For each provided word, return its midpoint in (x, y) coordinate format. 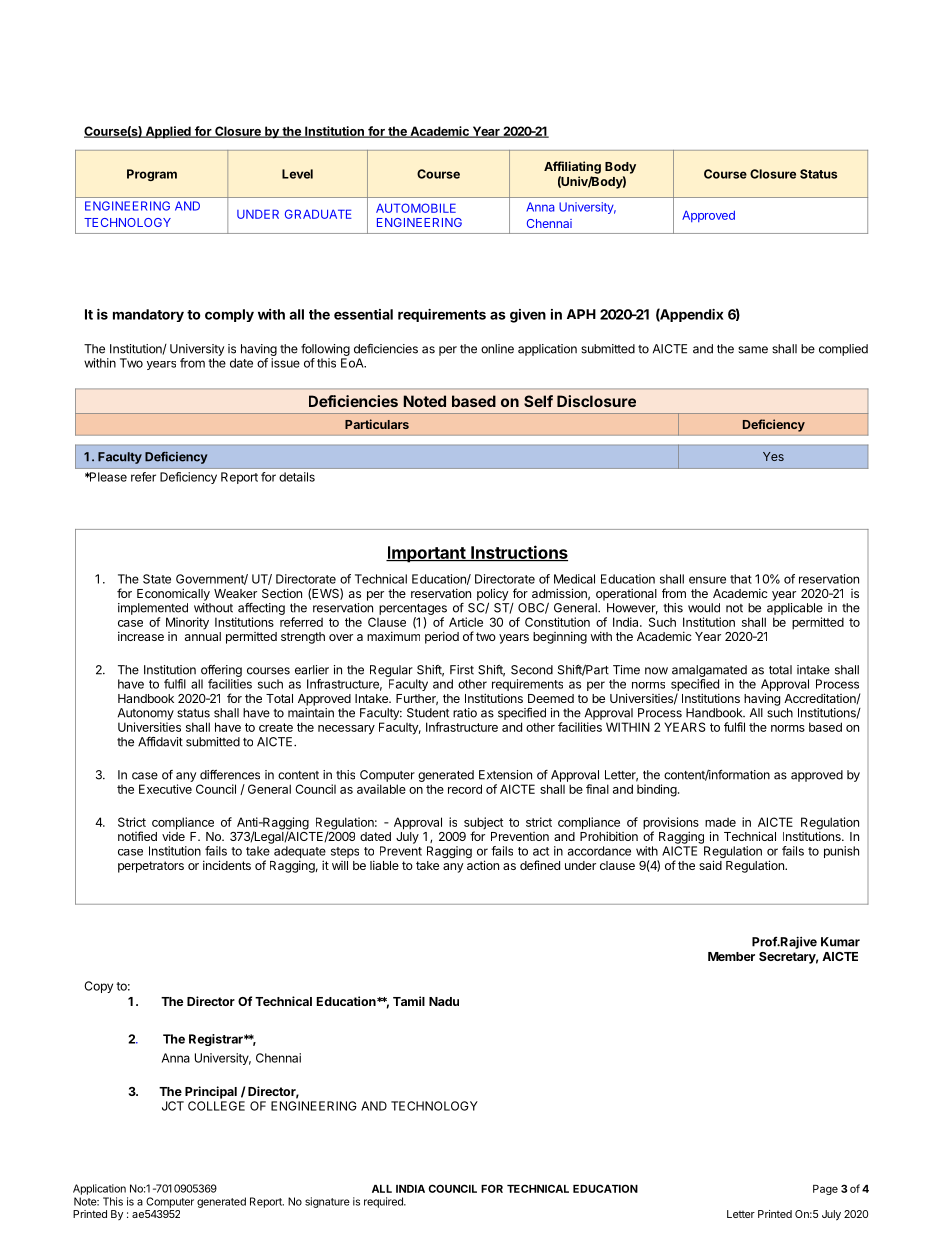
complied (843, 350)
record (465, 789)
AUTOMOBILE (416, 208)
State (157, 579)
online (497, 349)
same (753, 350)
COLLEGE (216, 1106)
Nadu (444, 1001)
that (741, 579)
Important (426, 554)
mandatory (148, 315)
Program (152, 175)
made (720, 822)
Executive (165, 789)
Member (731, 956)
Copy (98, 987)
